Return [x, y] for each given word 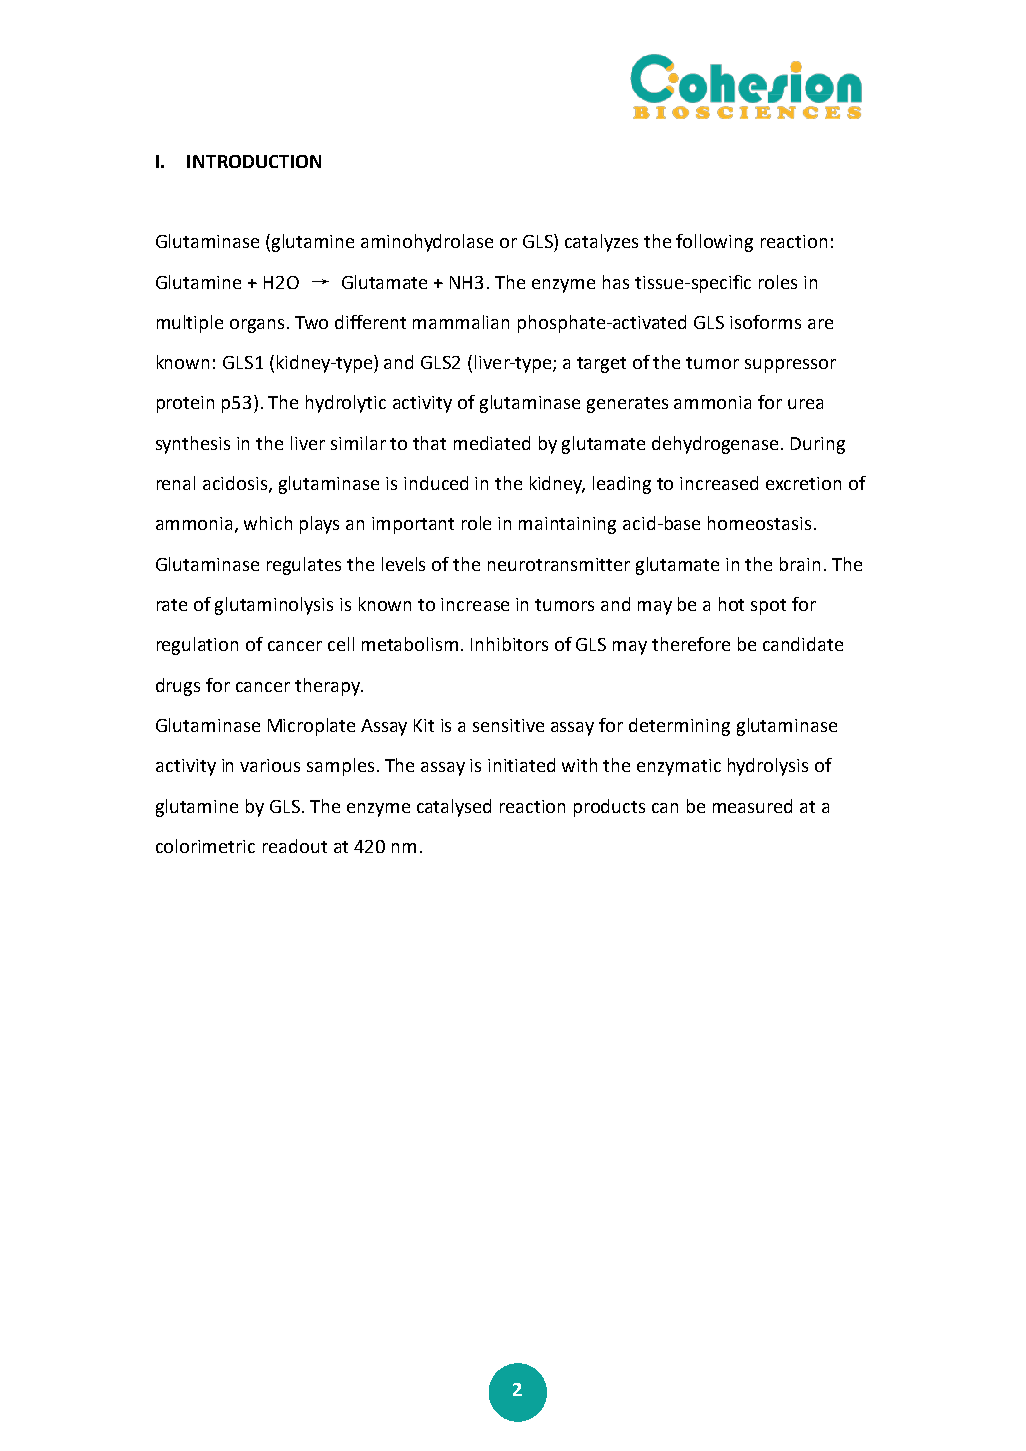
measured [752, 806]
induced [436, 483]
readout [295, 846]
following [714, 243]
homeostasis [759, 523]
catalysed [454, 808]
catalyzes [601, 243]
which [268, 523]
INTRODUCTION [254, 161]
